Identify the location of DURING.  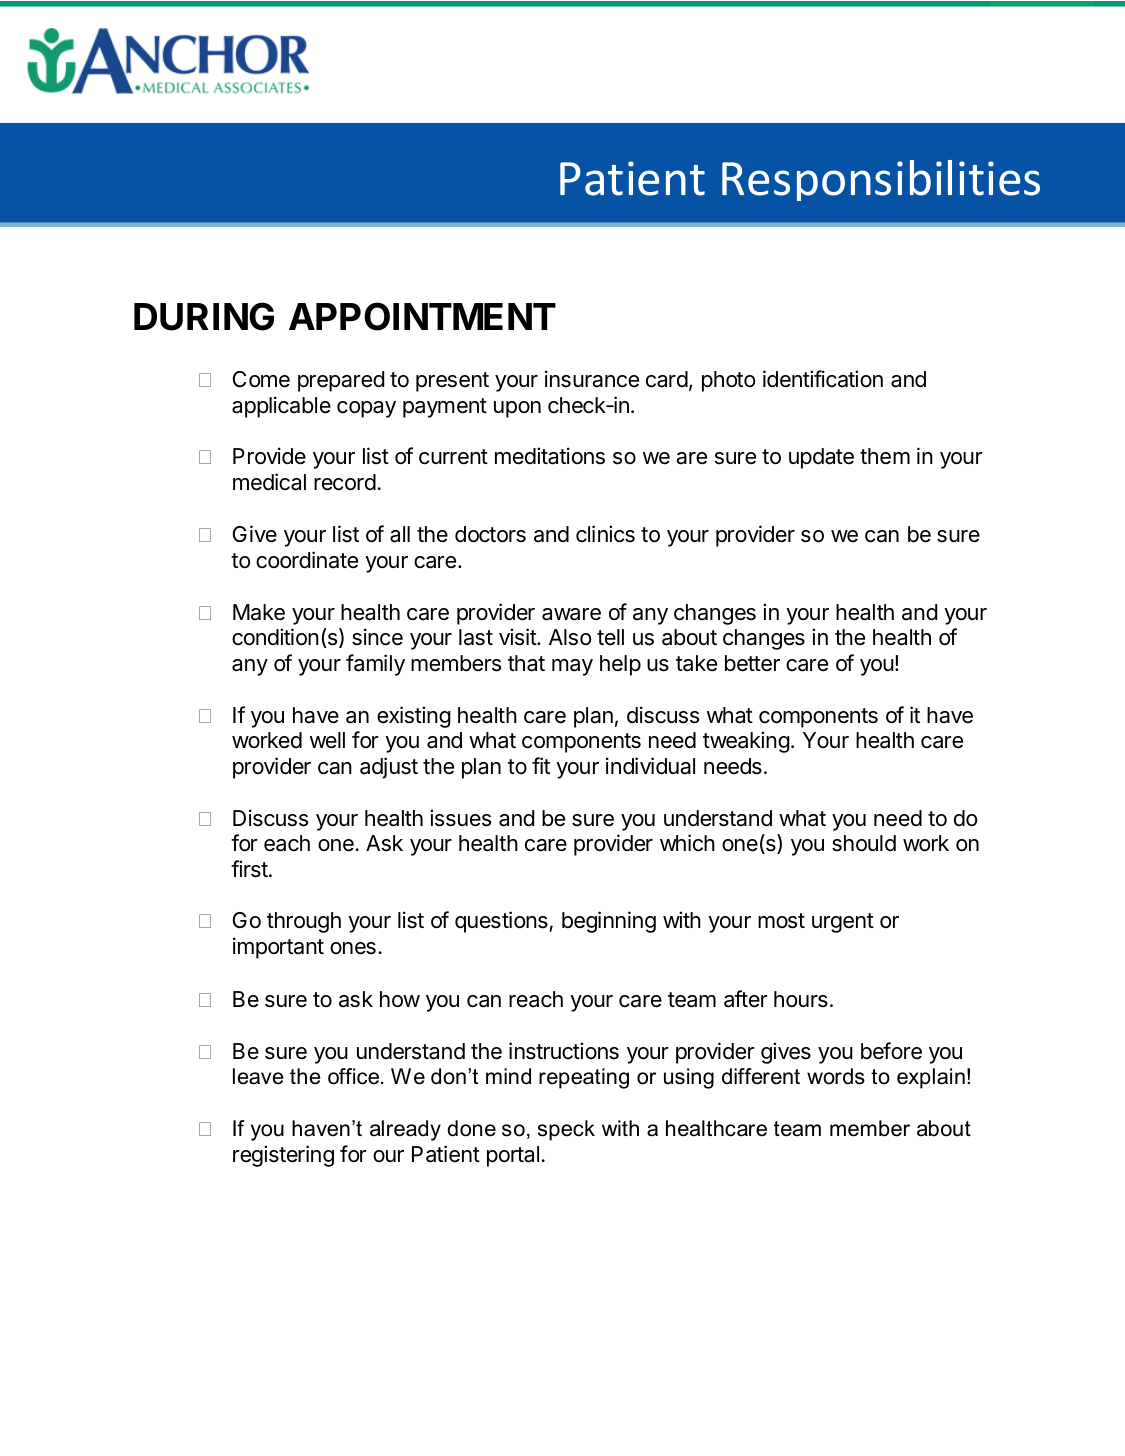
(204, 316).
